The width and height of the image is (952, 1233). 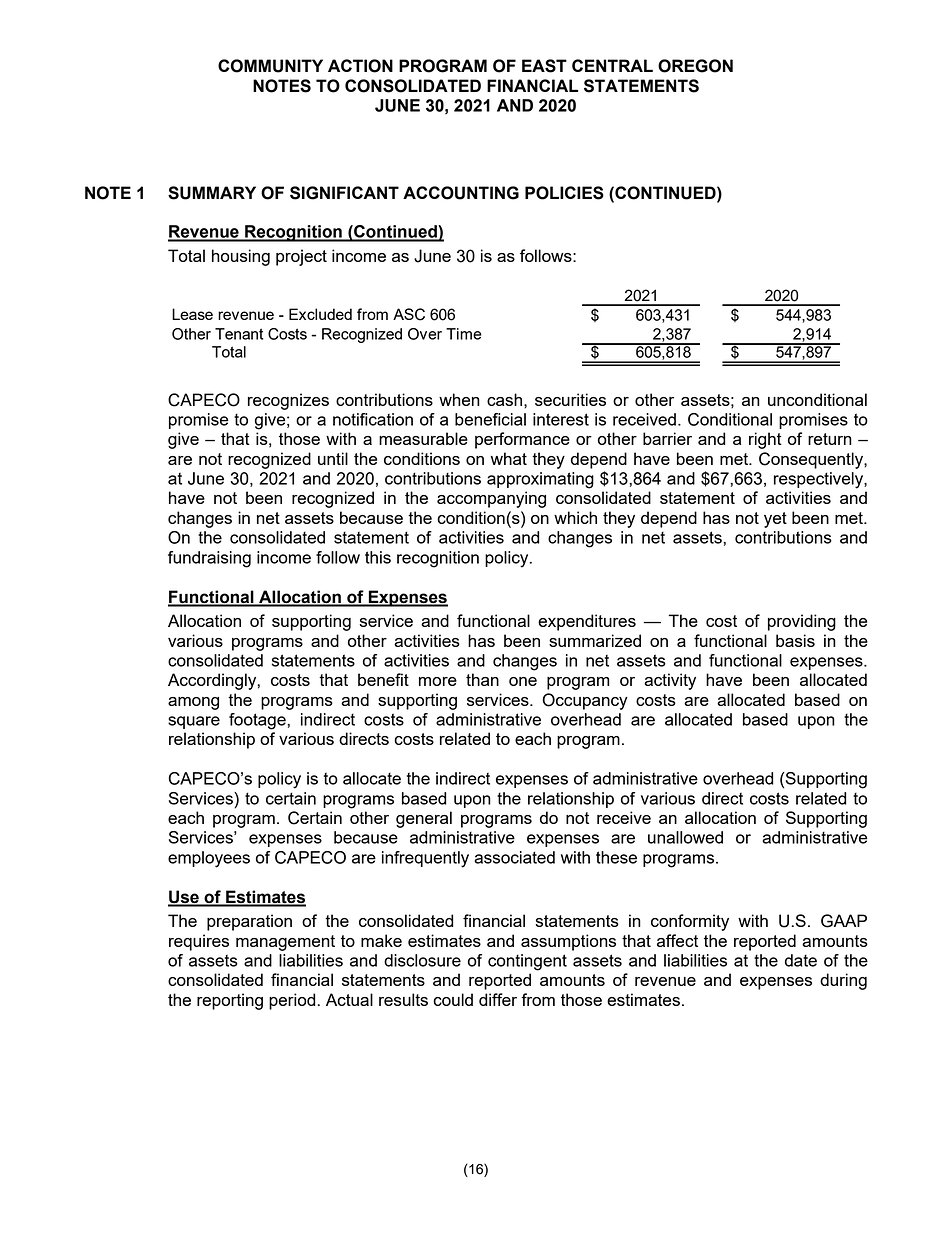 What do you see at coordinates (292, 1001) in the image?
I see `period` at bounding box center [292, 1001].
